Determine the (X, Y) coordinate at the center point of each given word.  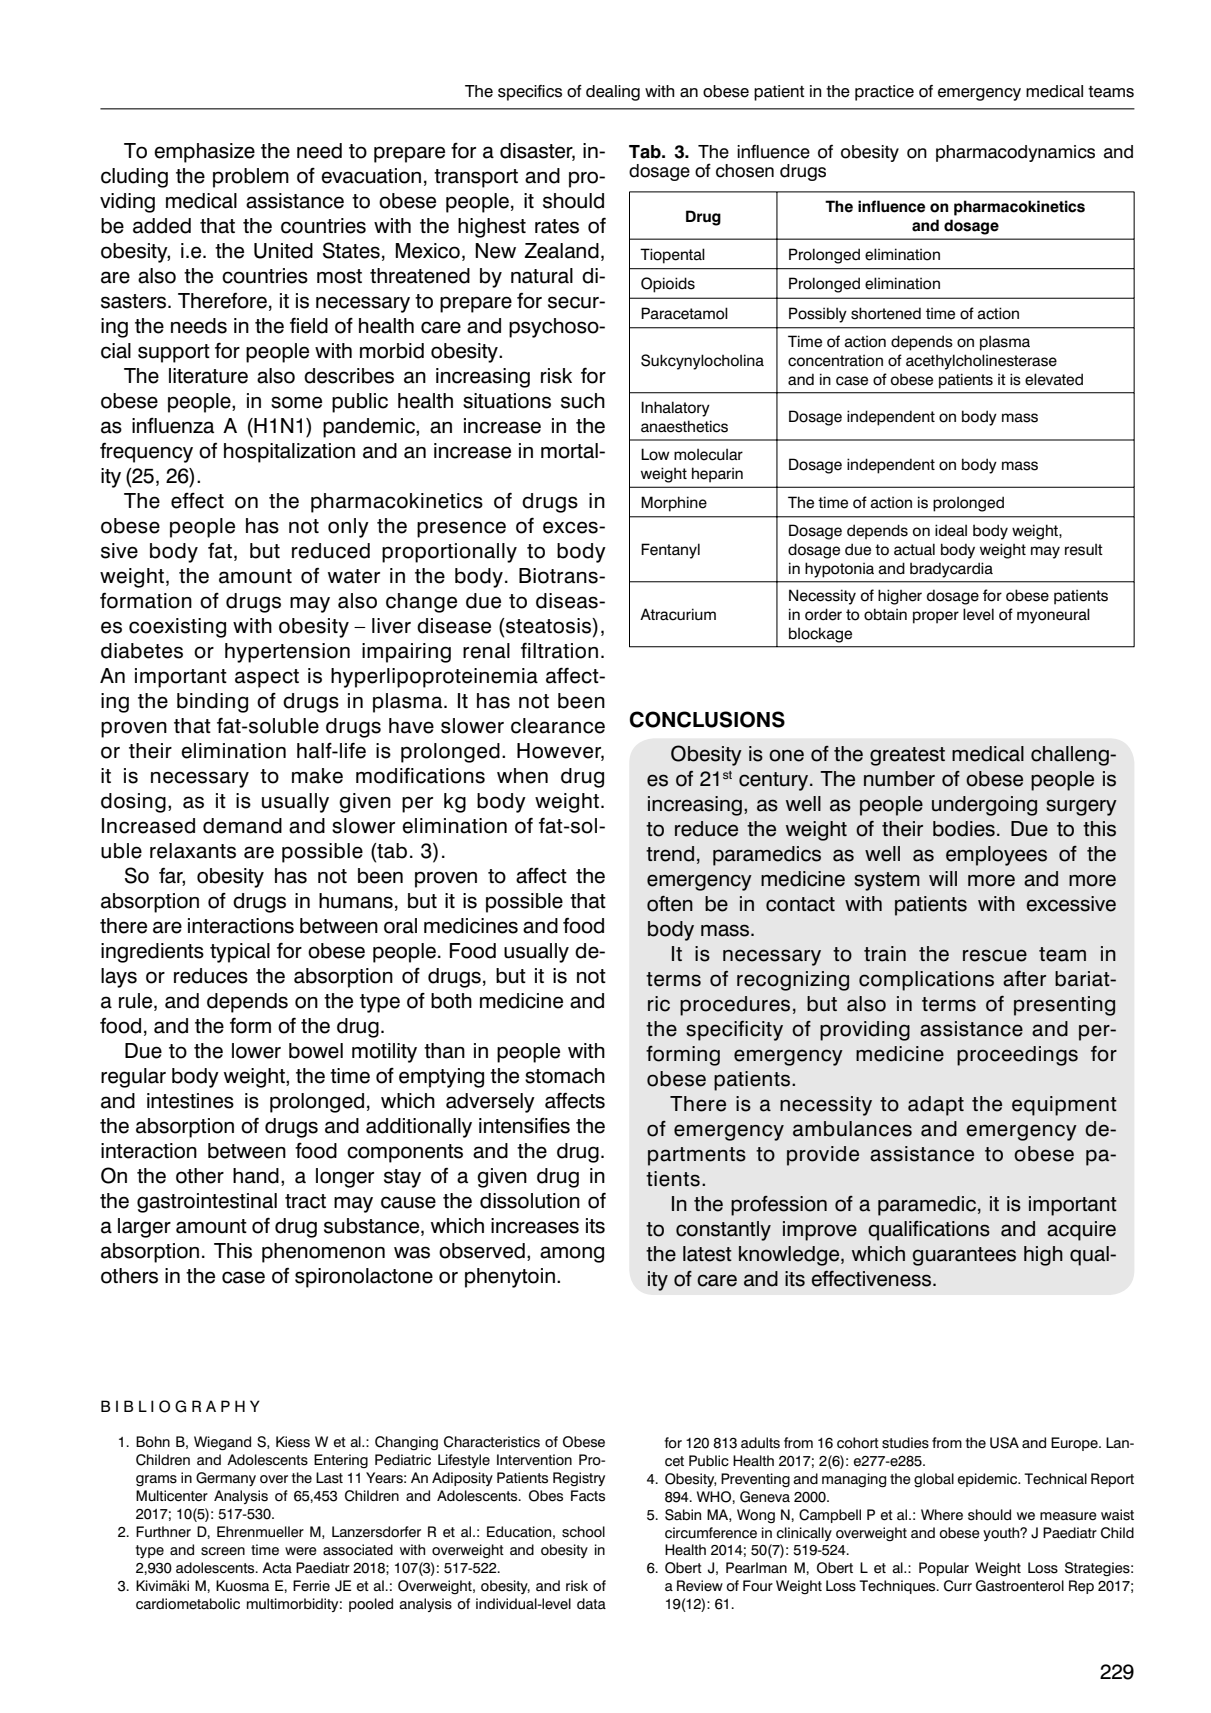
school (583, 1532)
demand (242, 826)
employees (996, 856)
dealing (613, 93)
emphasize (204, 153)
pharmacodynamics (1015, 153)
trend (670, 854)
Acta (277, 1568)
